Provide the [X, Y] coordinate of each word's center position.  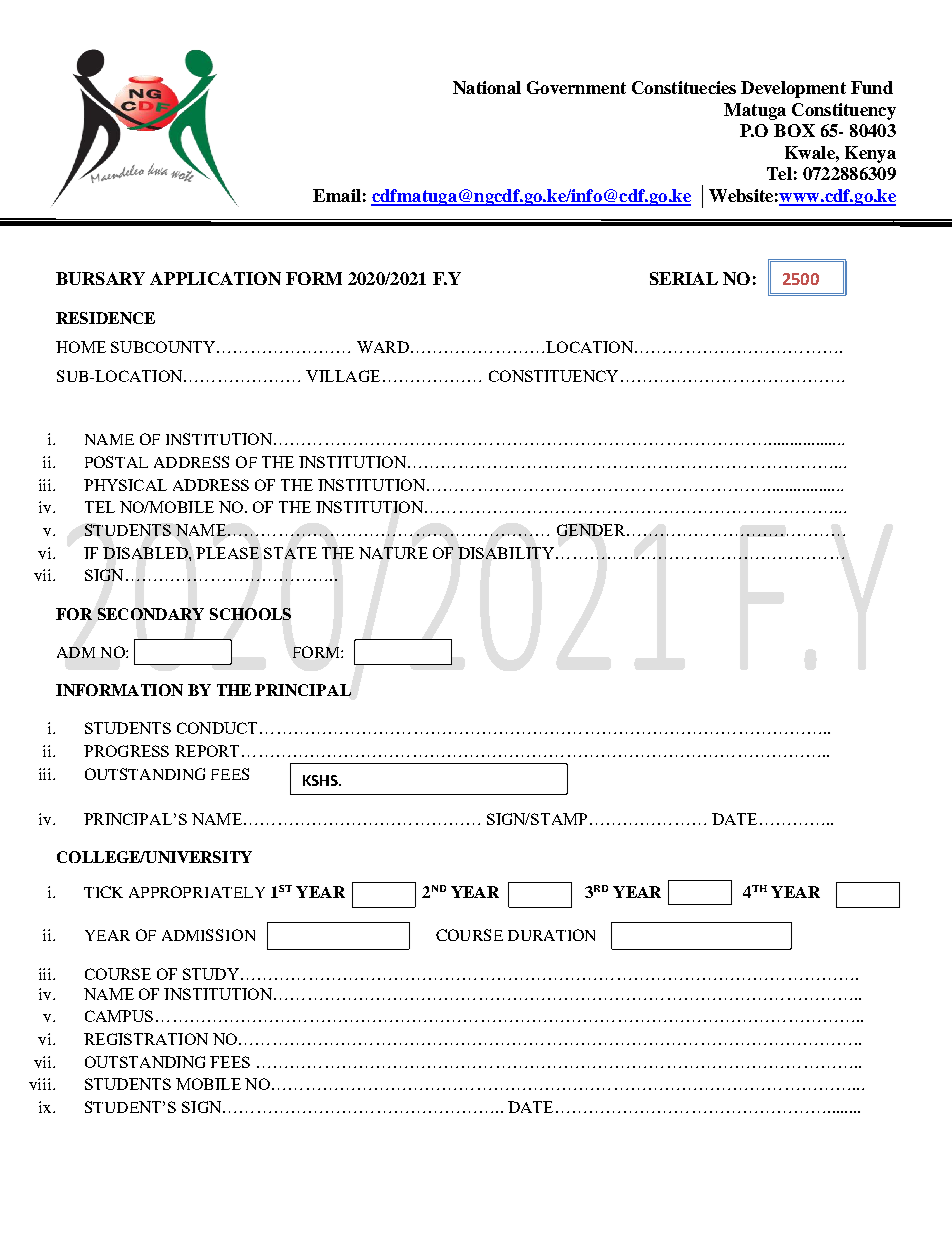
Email [337, 195]
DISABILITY [507, 553]
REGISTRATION [146, 1039]
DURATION [551, 935]
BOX [794, 130]
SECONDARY [151, 614]
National [487, 87]
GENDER [592, 530]
